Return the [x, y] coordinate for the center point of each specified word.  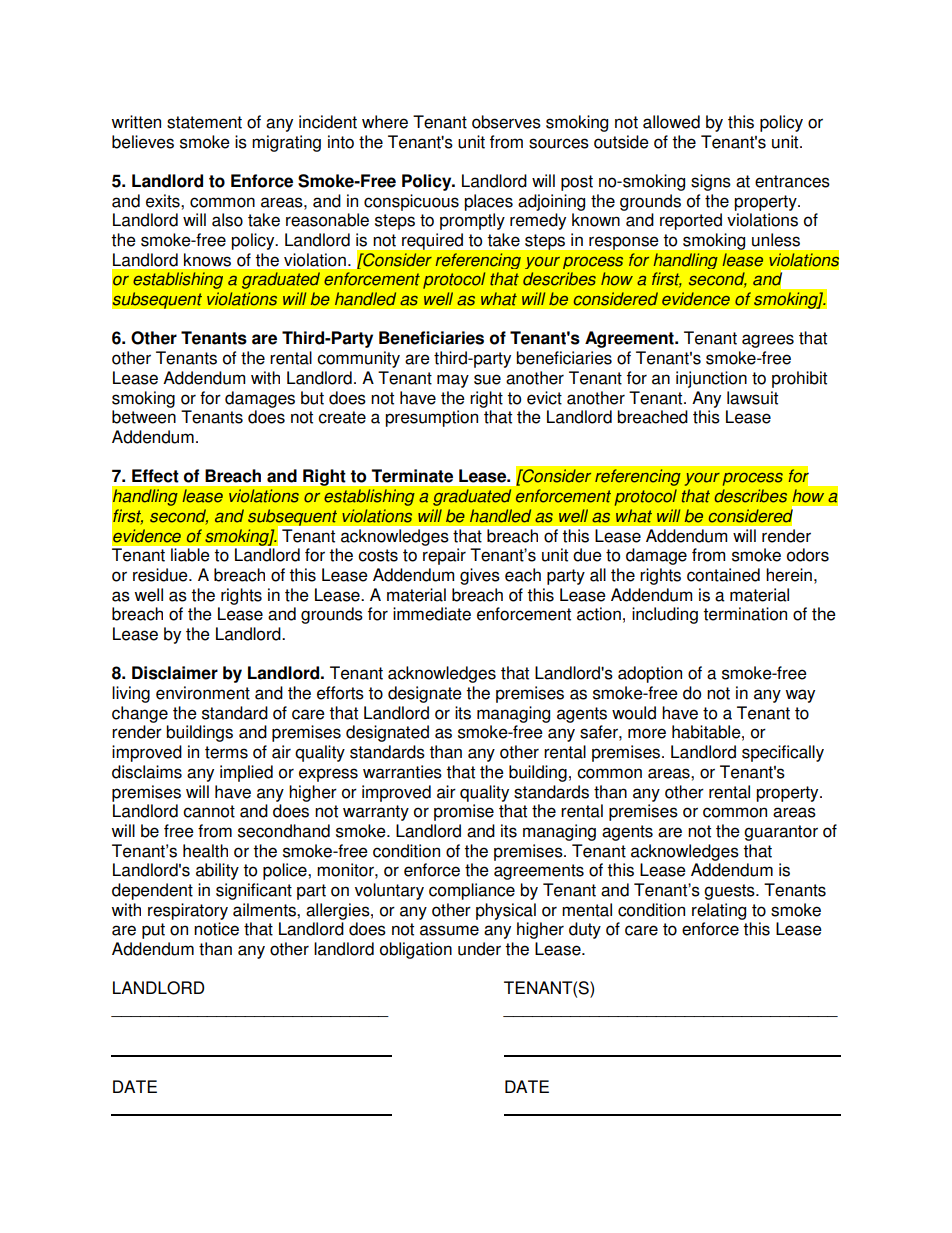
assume [449, 930]
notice [216, 929]
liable [190, 555]
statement [204, 122]
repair [444, 556]
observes [506, 122]
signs [711, 182]
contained [723, 575]
